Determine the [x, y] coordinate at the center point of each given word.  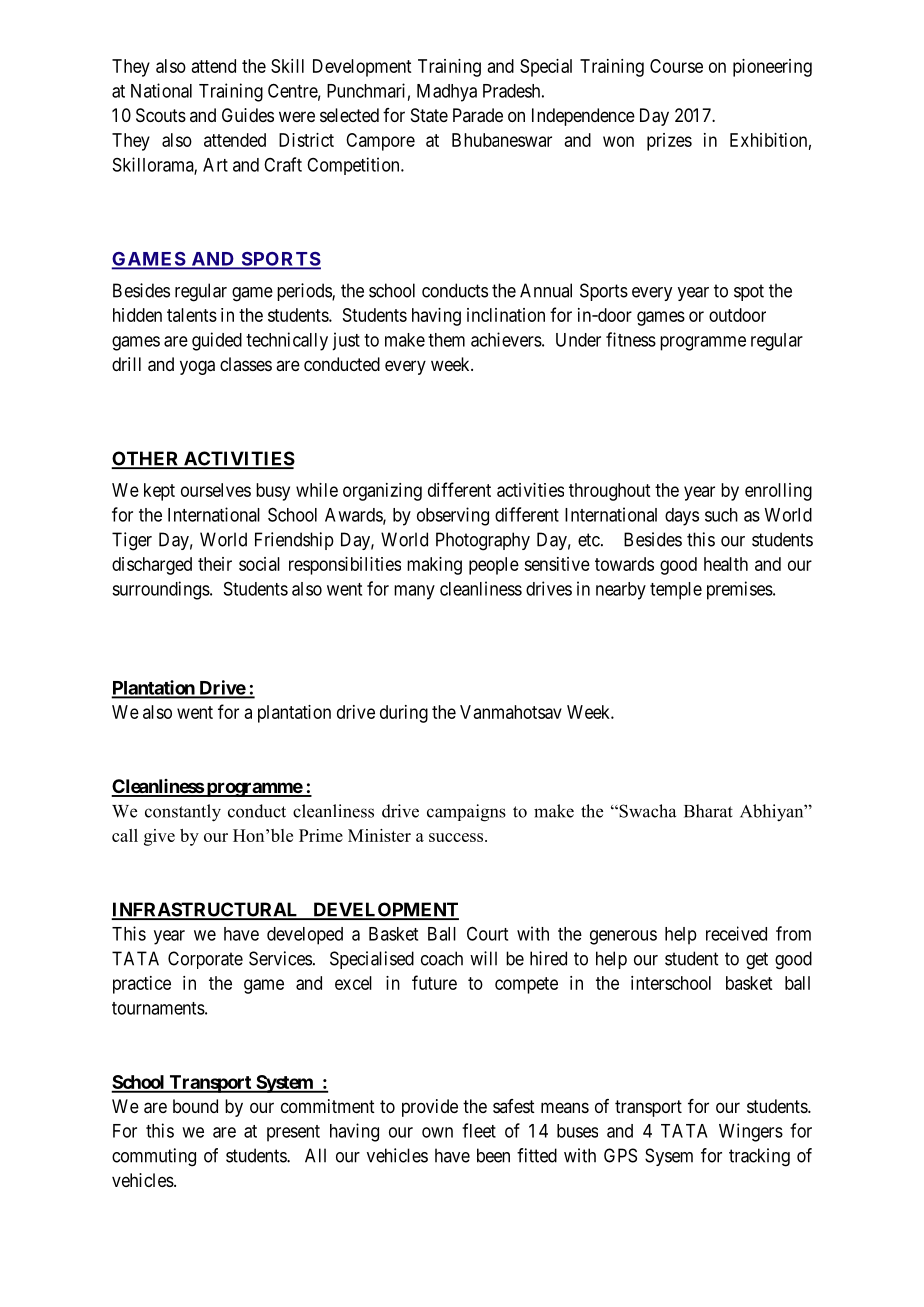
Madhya [447, 93]
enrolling [778, 492]
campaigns [466, 813]
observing [453, 516]
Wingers [751, 1132]
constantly [183, 813]
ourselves [216, 490]
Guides [248, 115]
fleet [479, 1130]
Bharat [708, 811]
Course [676, 66]
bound [195, 1106]
